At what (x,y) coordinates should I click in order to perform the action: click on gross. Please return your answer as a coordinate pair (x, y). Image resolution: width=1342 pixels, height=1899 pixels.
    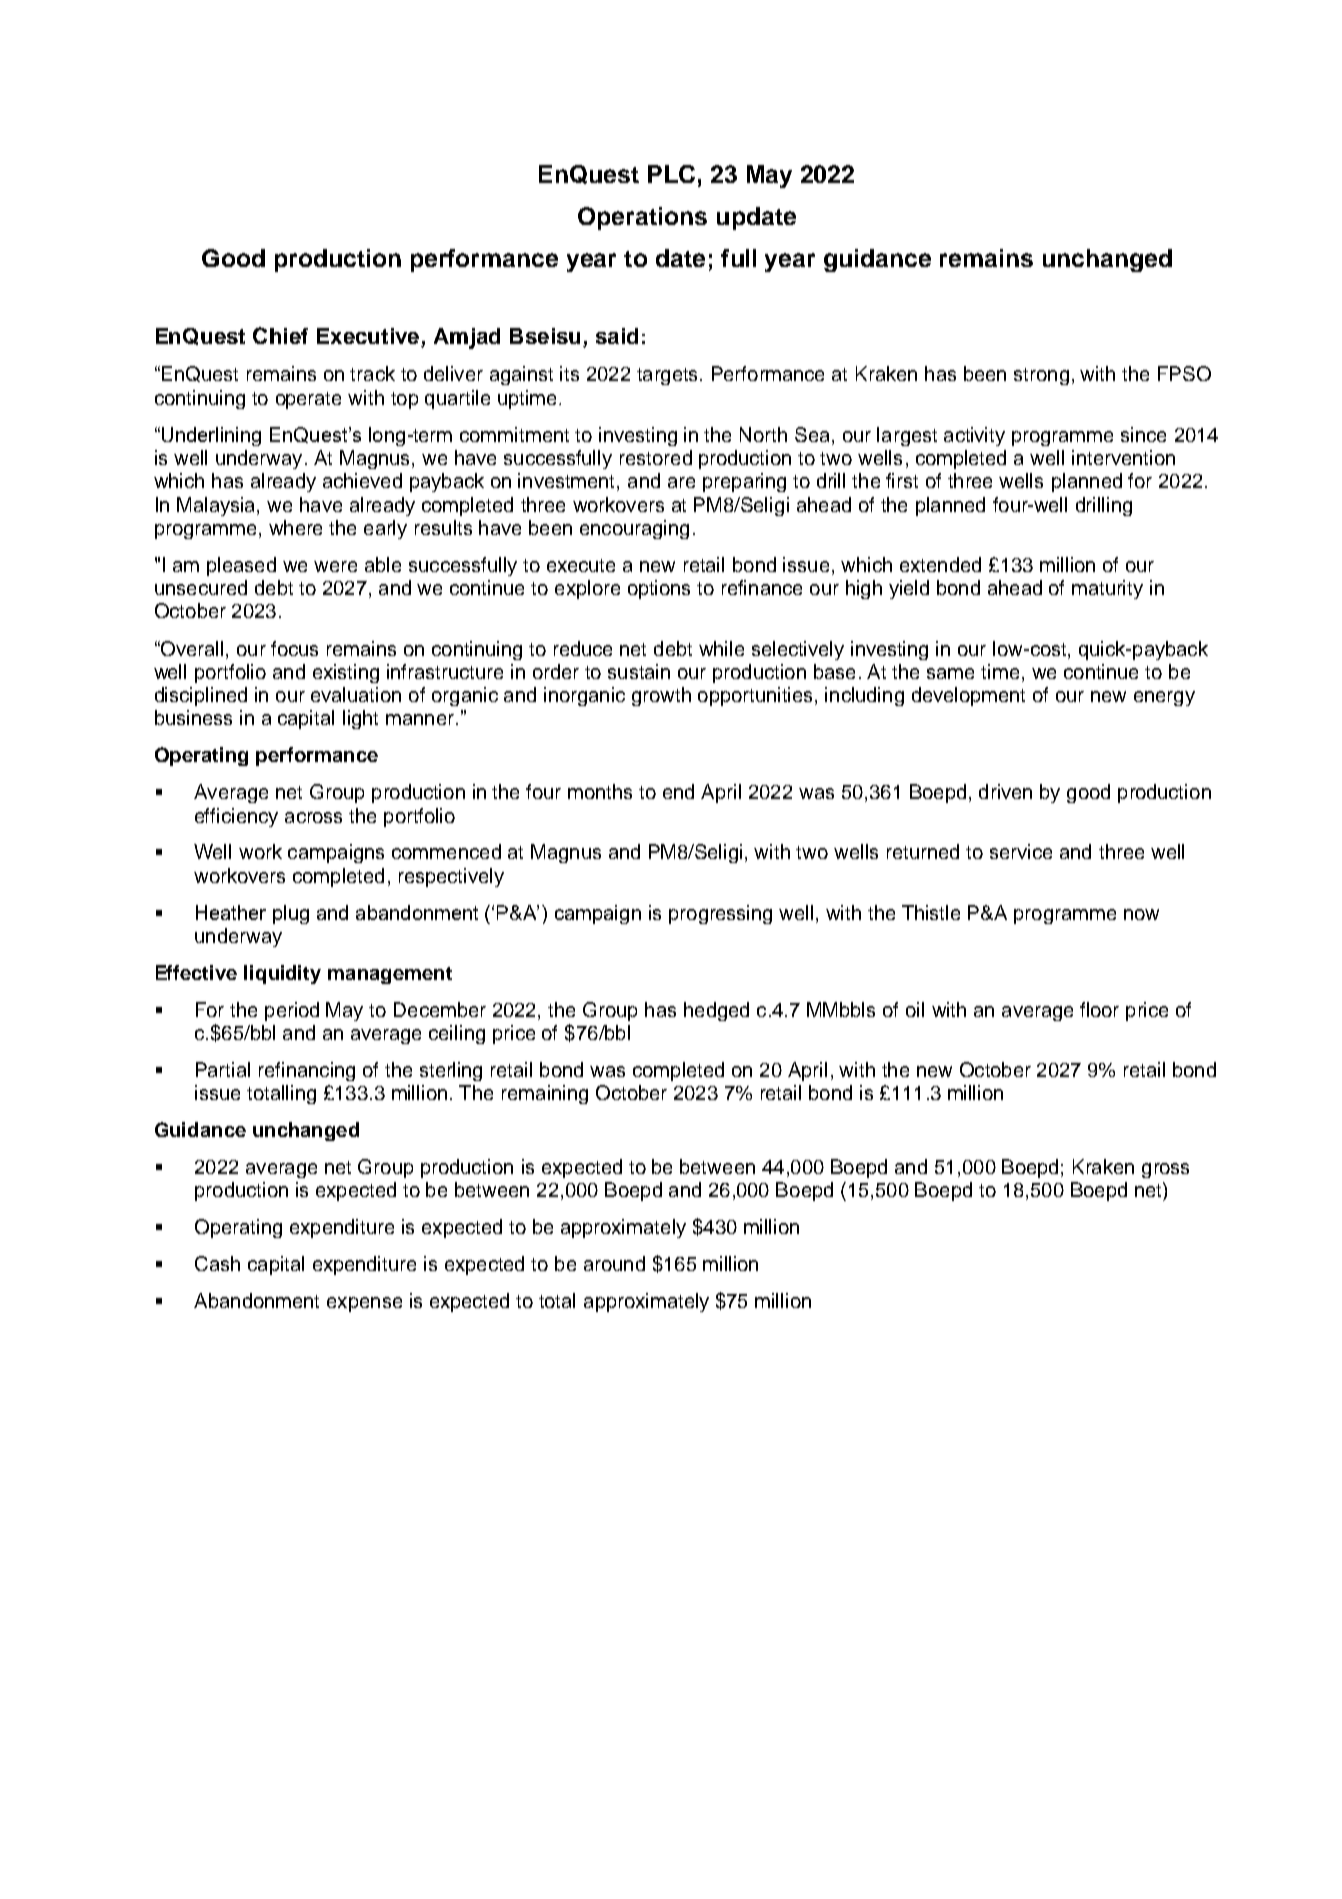
    Looking at the image, I should click on (1165, 1170).
